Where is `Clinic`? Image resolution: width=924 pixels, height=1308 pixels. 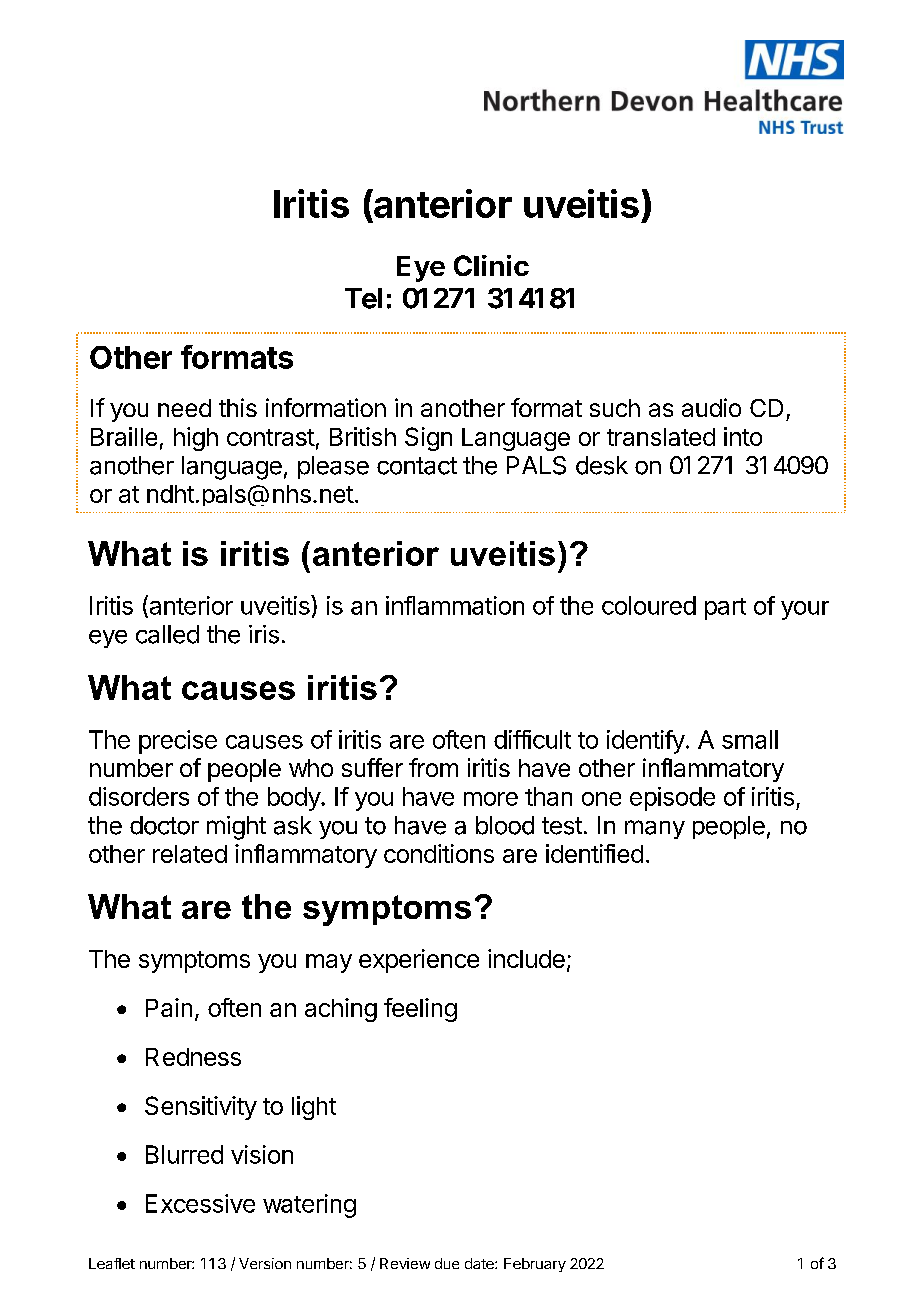 Clinic is located at coordinates (491, 265).
